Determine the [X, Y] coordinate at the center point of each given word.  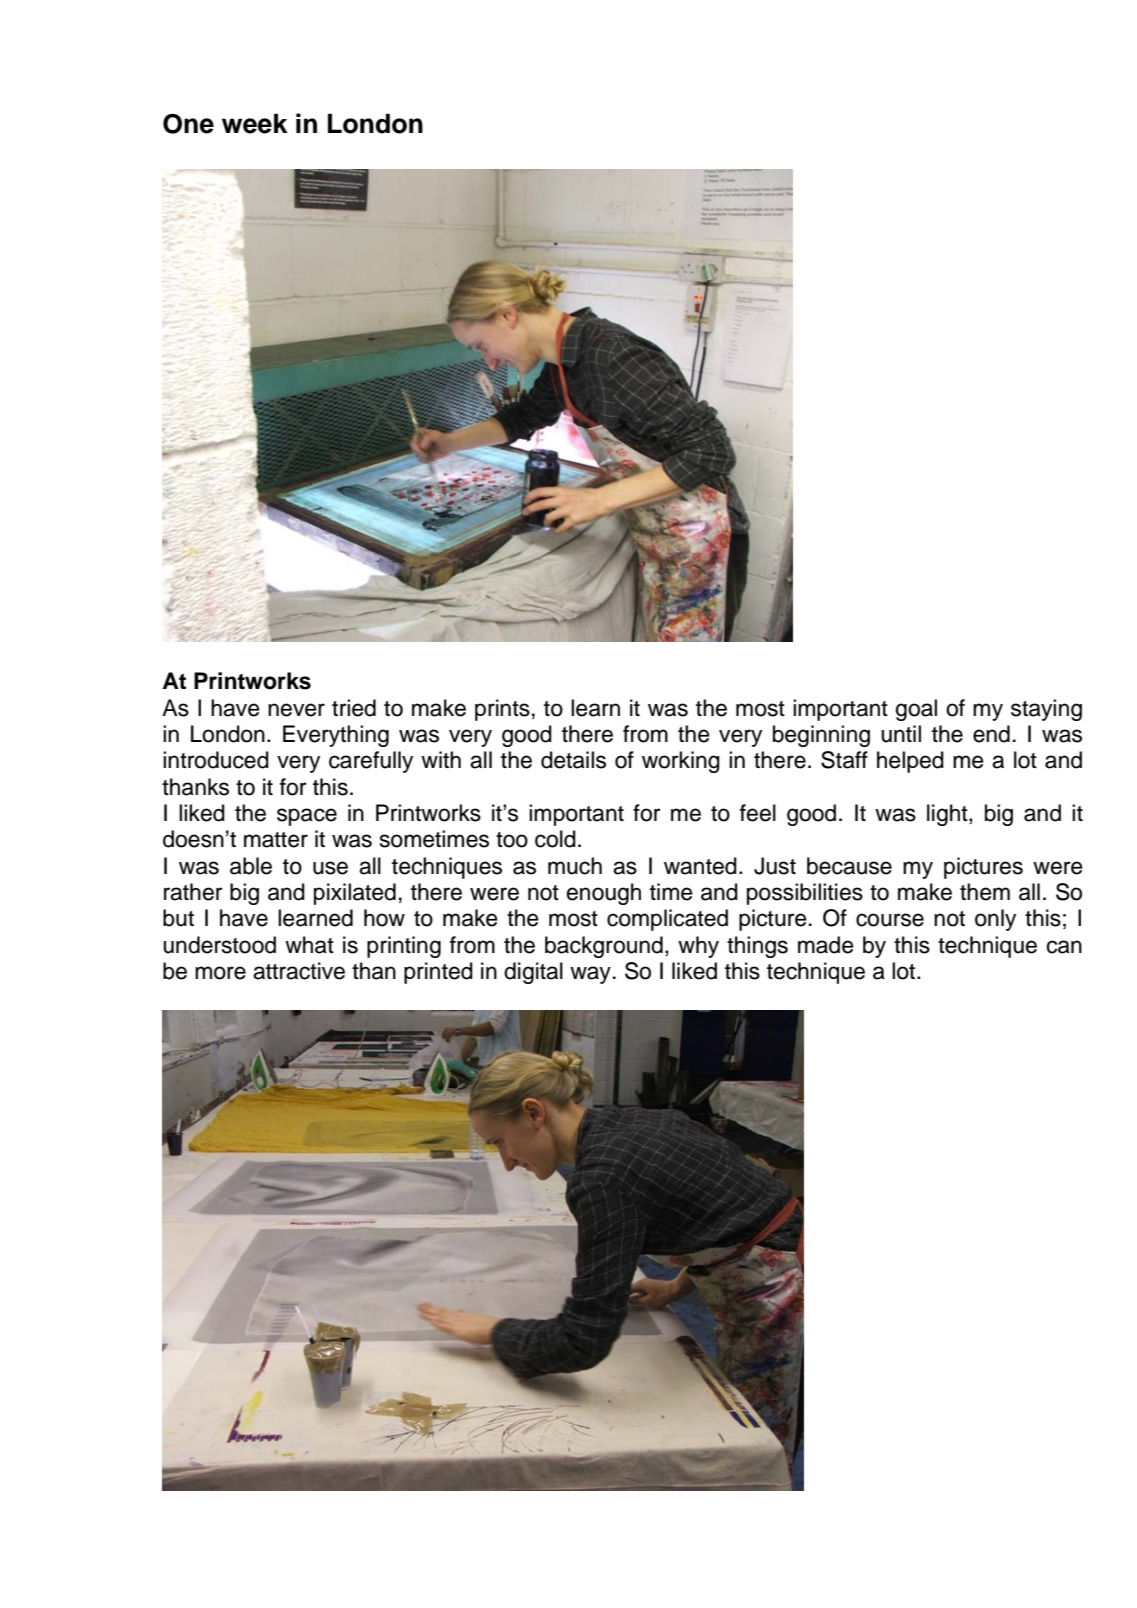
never [296, 710]
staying [1046, 710]
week [255, 123]
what [309, 945]
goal [916, 710]
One [188, 124]
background [604, 947]
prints [502, 710]
